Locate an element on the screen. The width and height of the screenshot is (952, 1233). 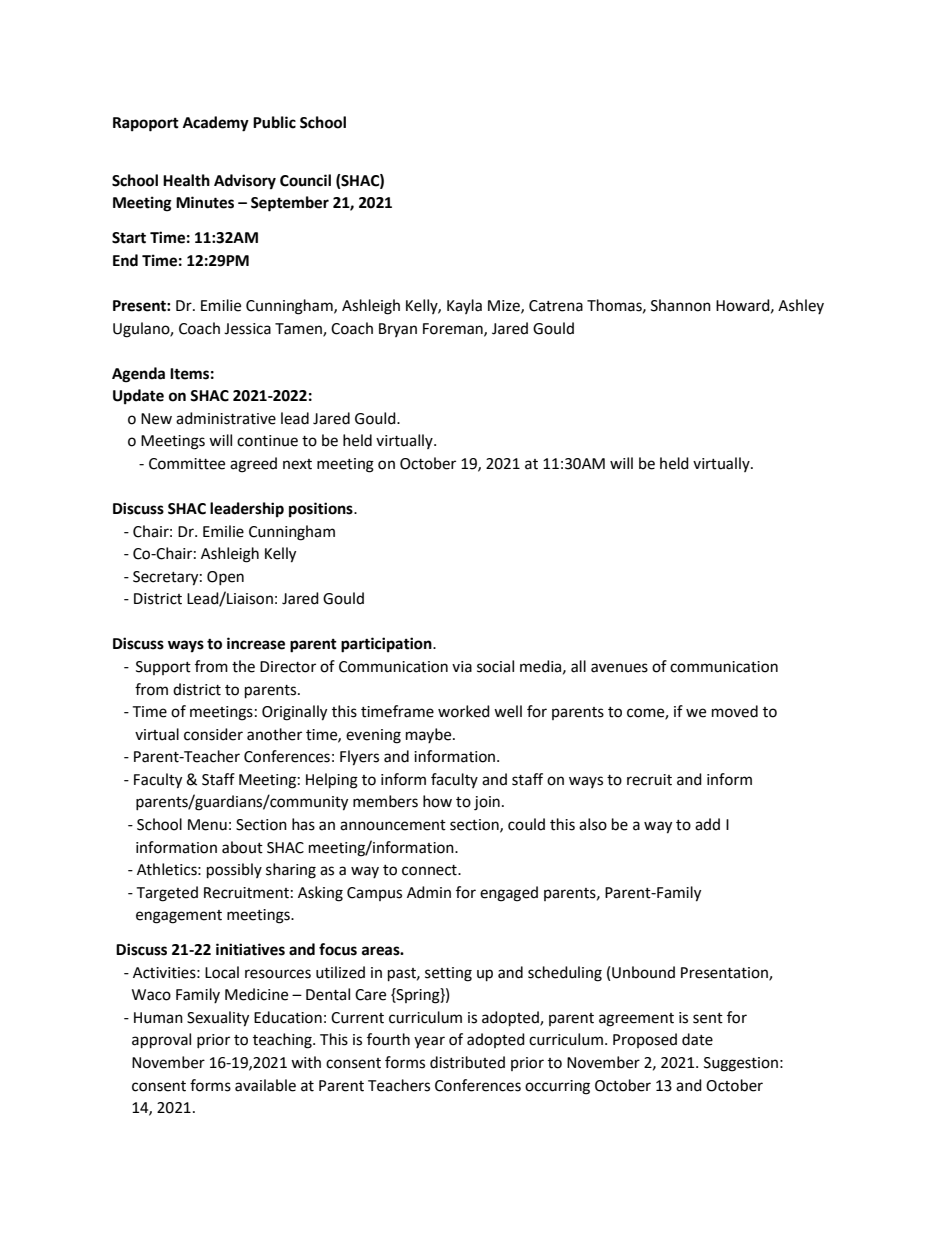
Menu is located at coordinates (207, 825).
